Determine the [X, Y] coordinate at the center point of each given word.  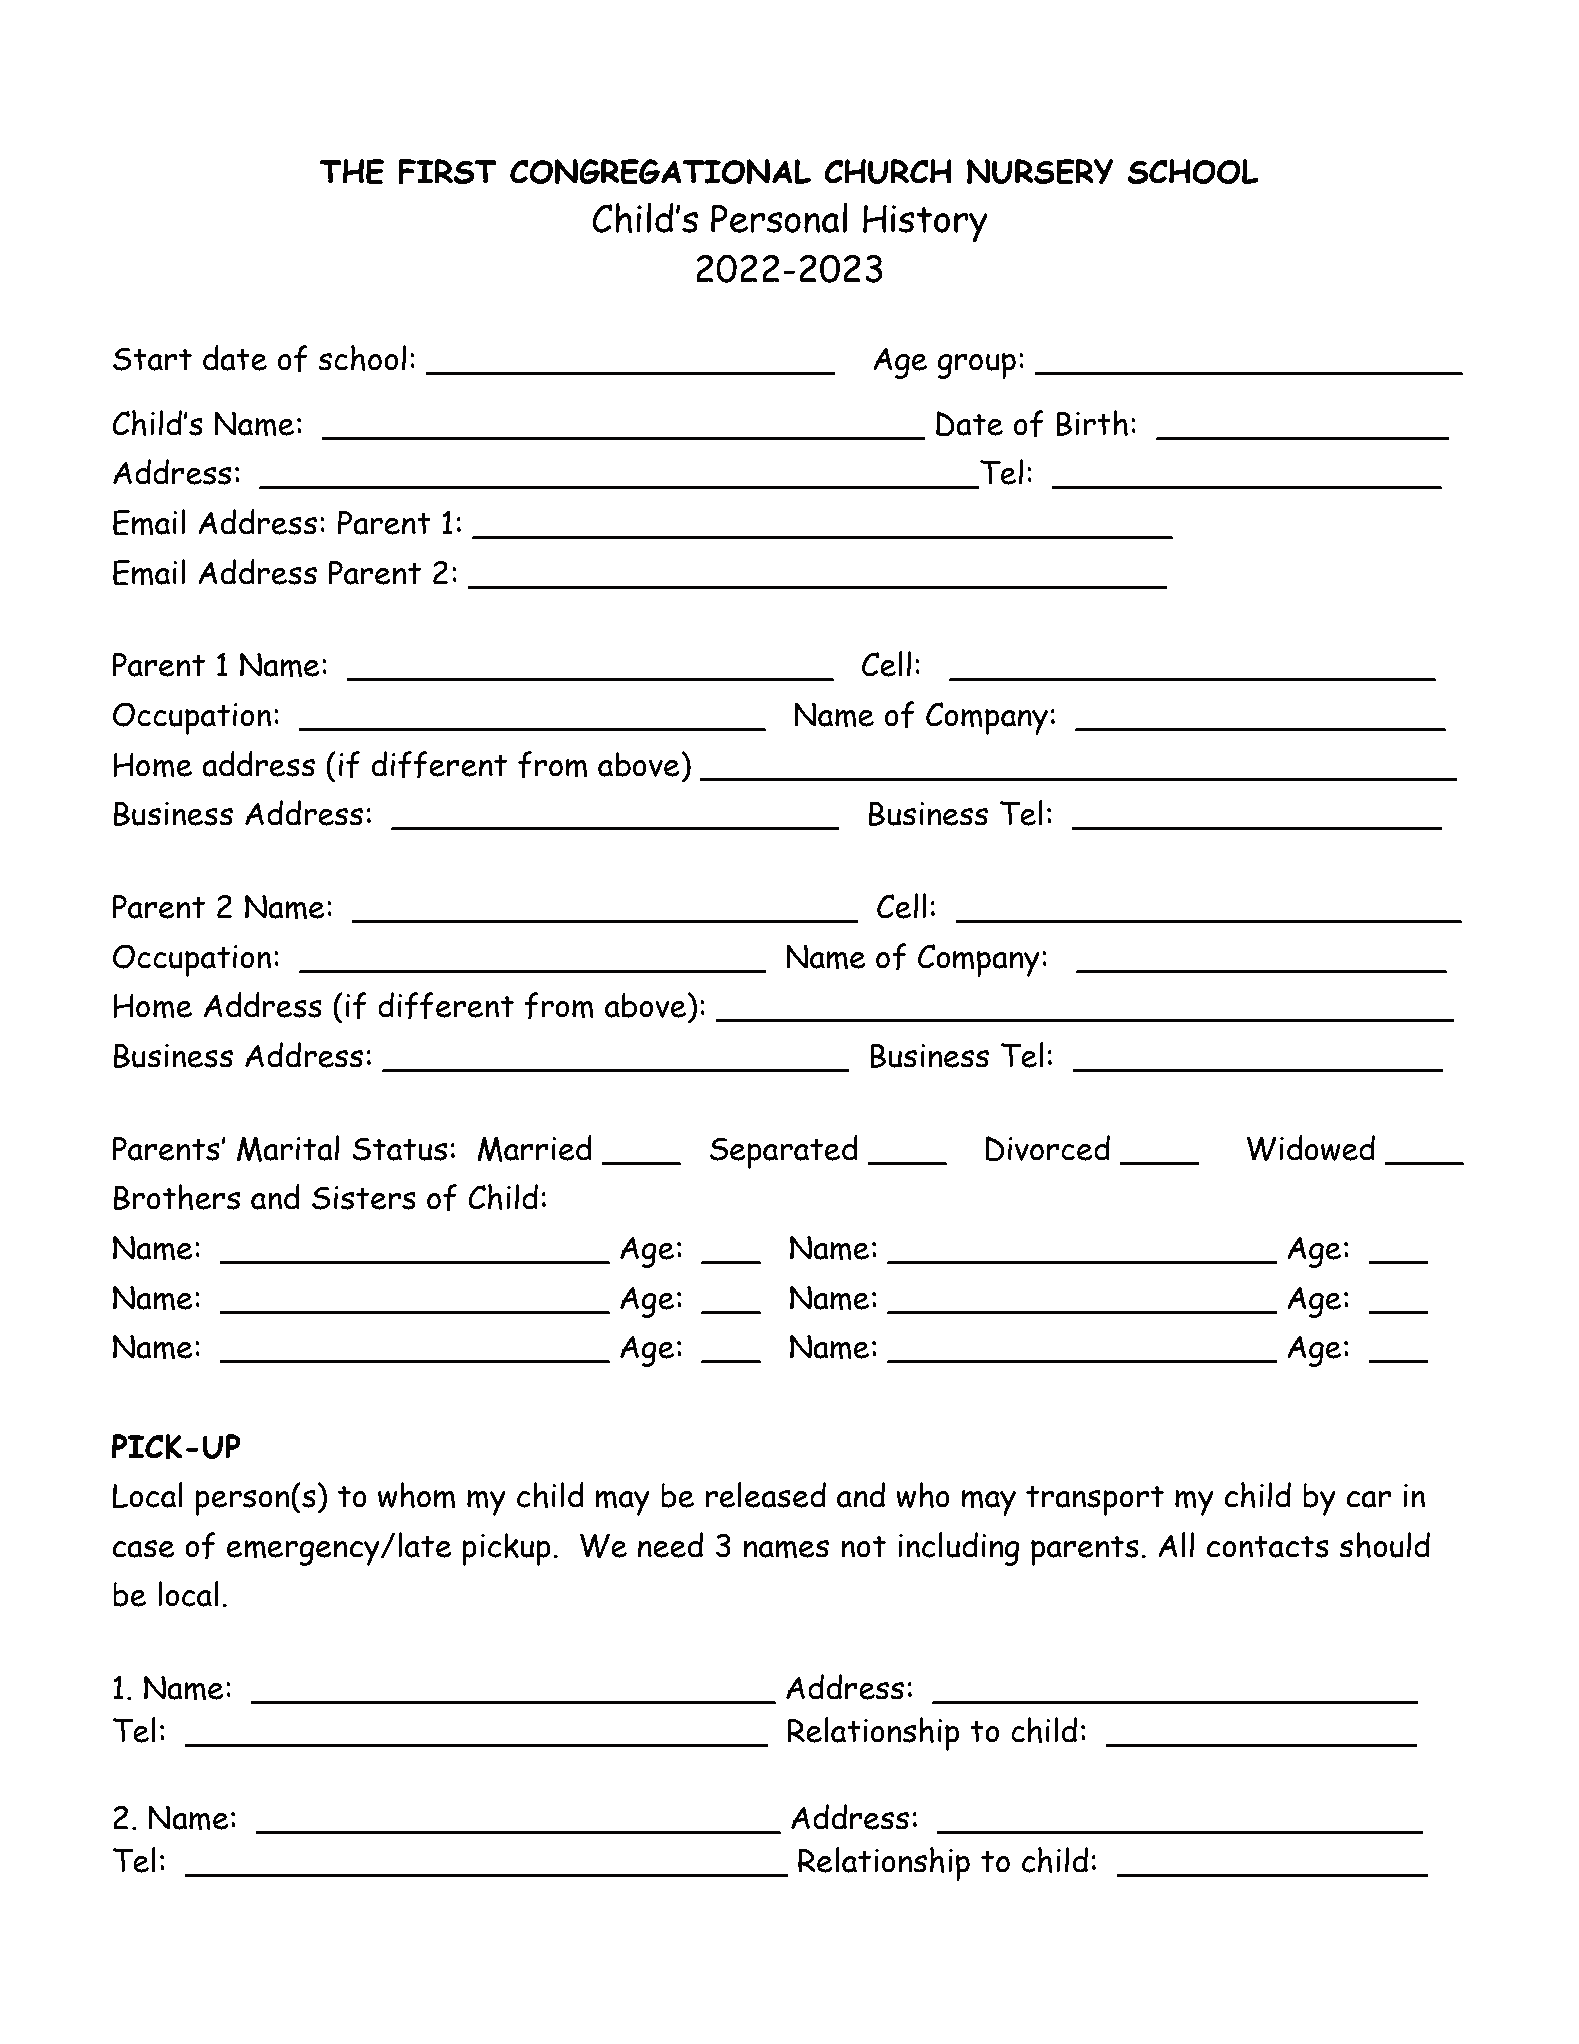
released [766, 1495]
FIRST [448, 172]
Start [152, 359]
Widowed [1310, 1148]
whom [417, 1495]
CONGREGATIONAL [660, 172]
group [976, 366]
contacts [1268, 1546]
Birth [1092, 423]
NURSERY [1040, 172]
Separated [784, 1152]
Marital [288, 1148]
